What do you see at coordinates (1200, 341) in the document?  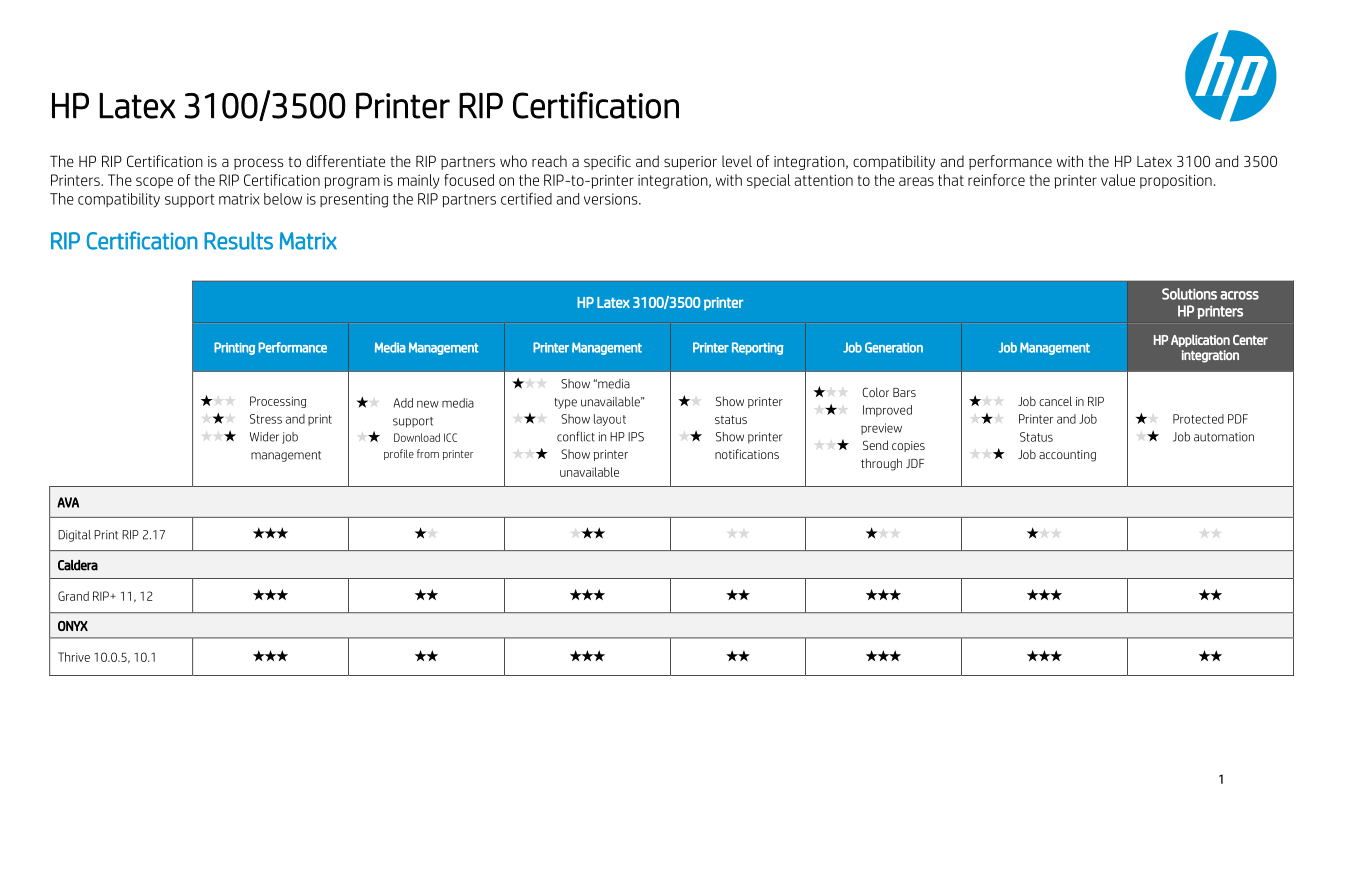 I see `Application` at bounding box center [1200, 341].
